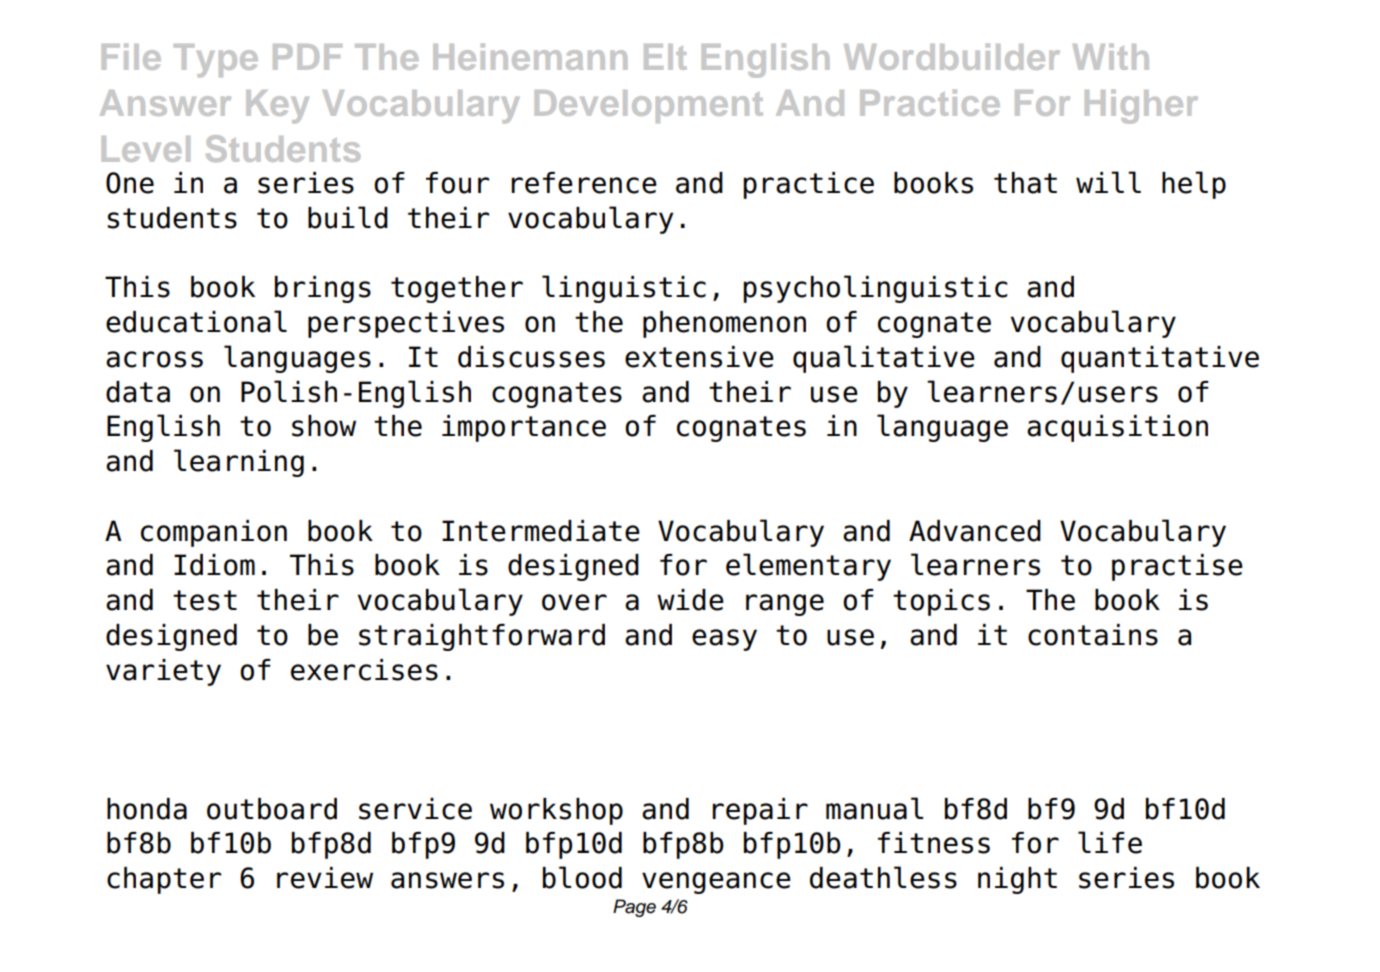  Describe the element at coordinates (325, 878) in the screenshot. I see `review` at that location.
